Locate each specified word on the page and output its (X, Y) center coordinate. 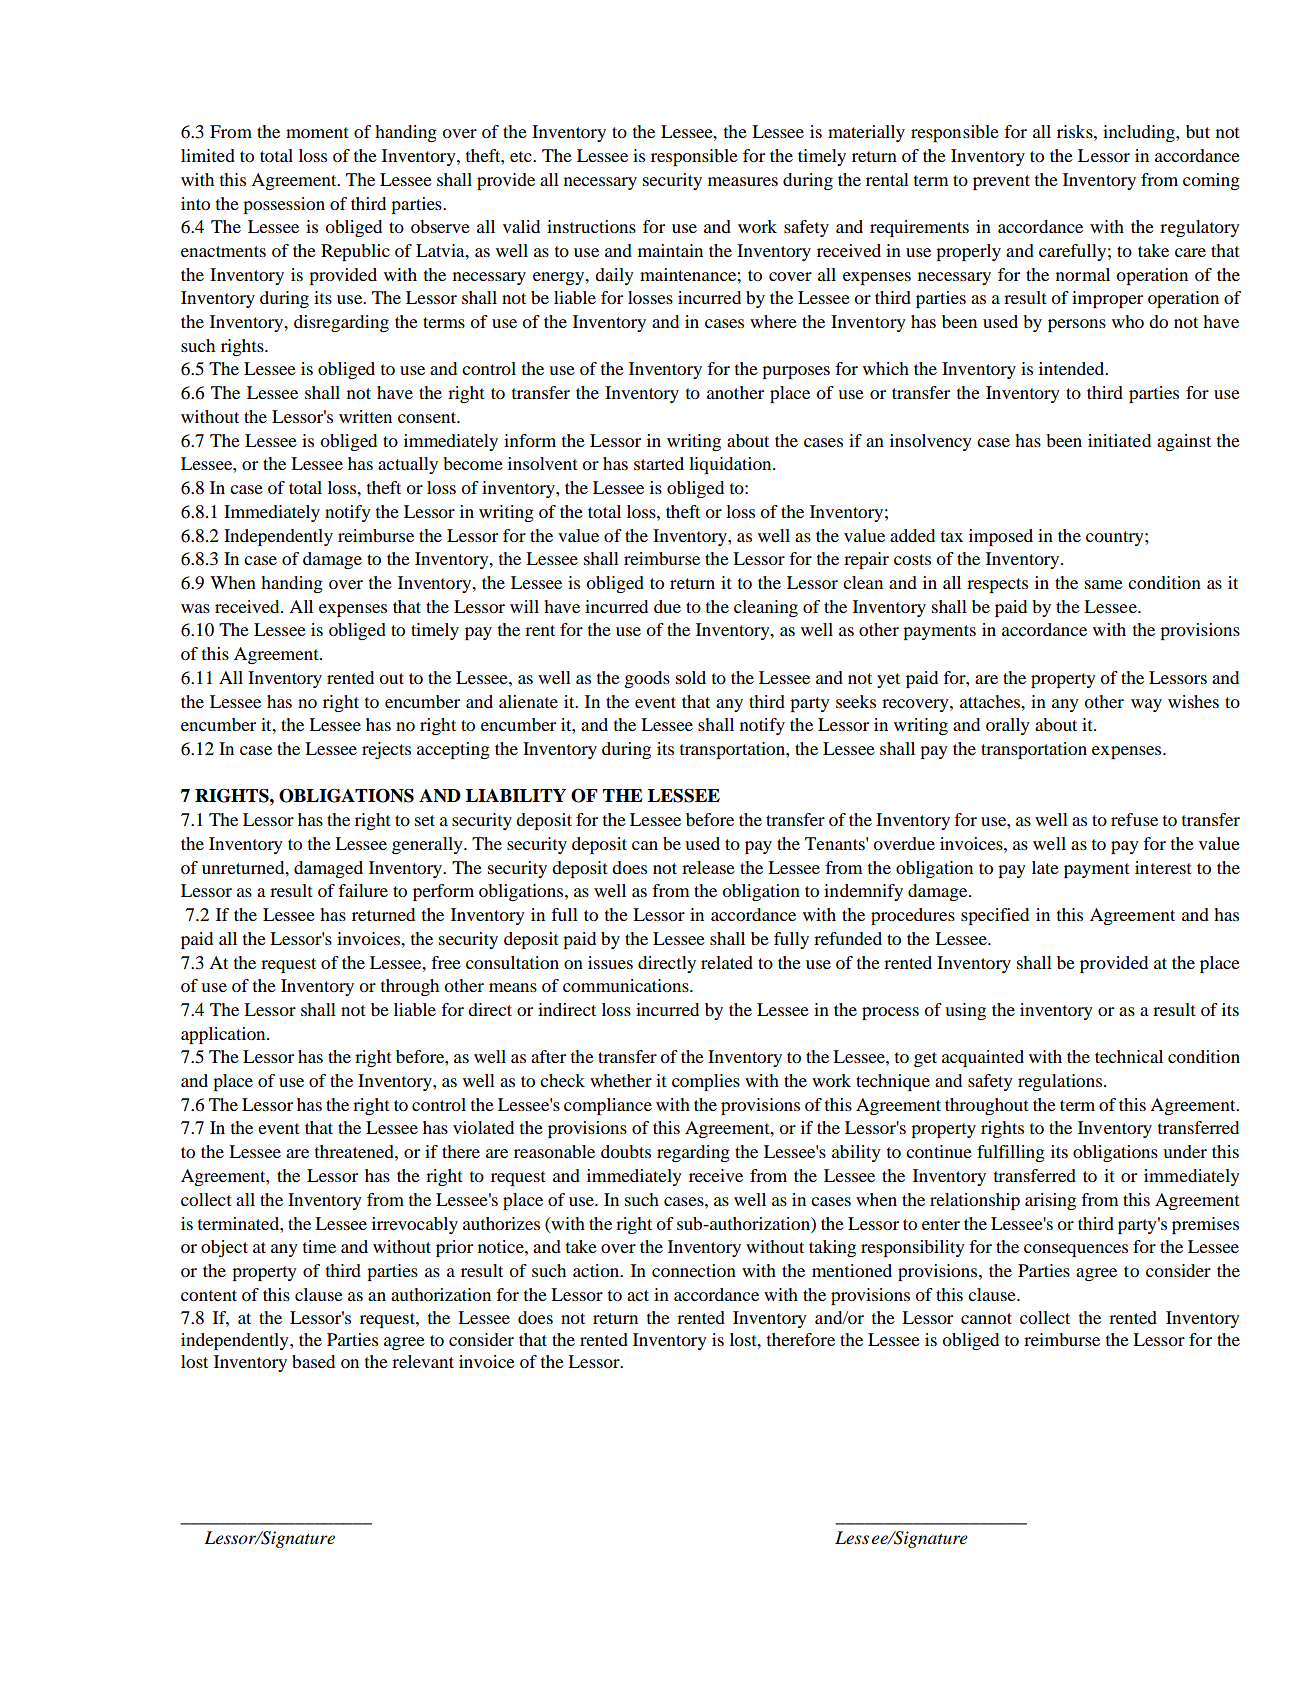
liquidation (731, 465)
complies (706, 1082)
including (1140, 133)
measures (743, 181)
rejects (386, 750)
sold (691, 677)
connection (694, 1270)
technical (1129, 1056)
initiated (1119, 440)
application (224, 1035)
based (313, 1361)
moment (317, 132)
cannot (986, 1318)
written (365, 416)
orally (1008, 726)
